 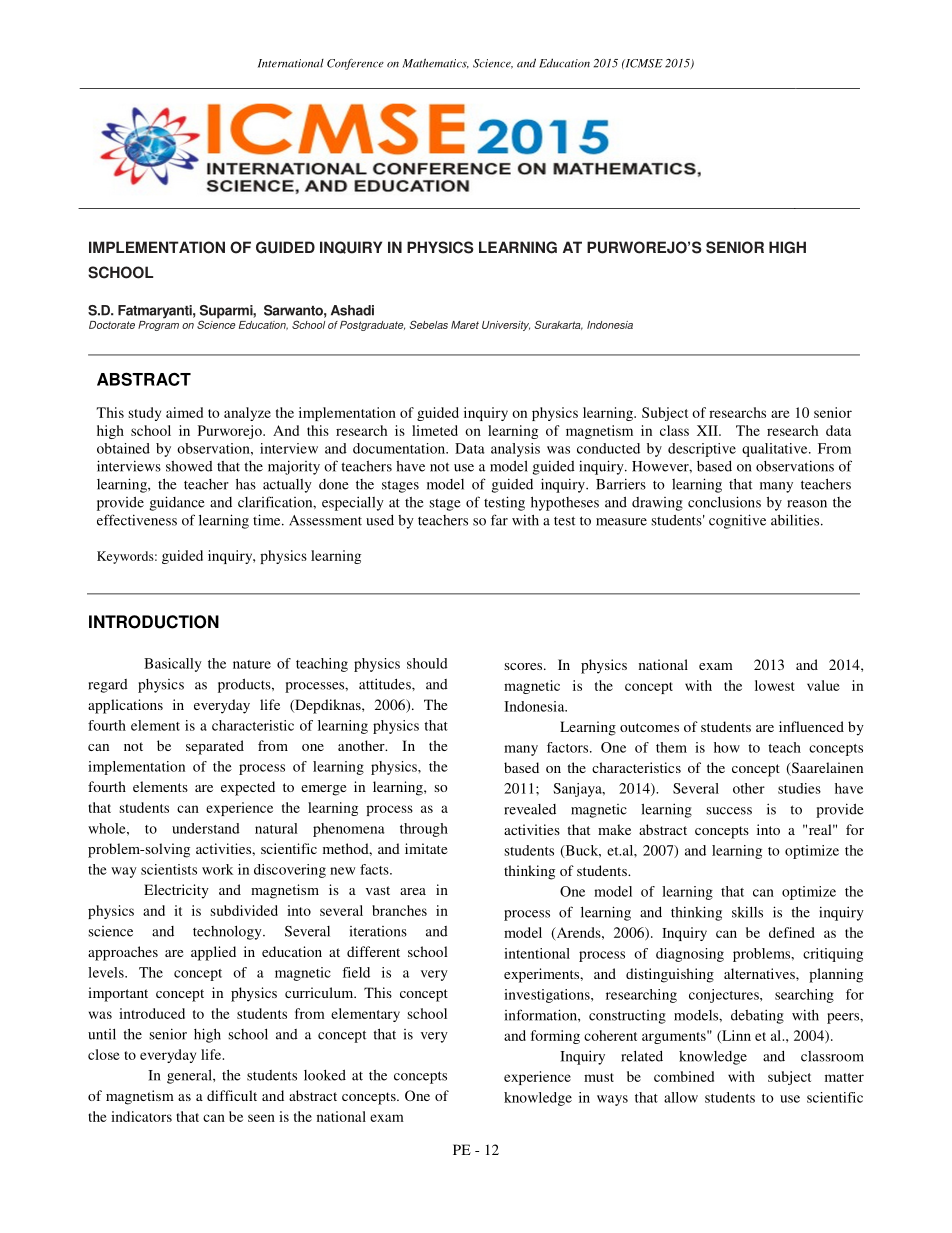 What do you see at coordinates (190, 1076) in the page?
I see `general` at bounding box center [190, 1076].
